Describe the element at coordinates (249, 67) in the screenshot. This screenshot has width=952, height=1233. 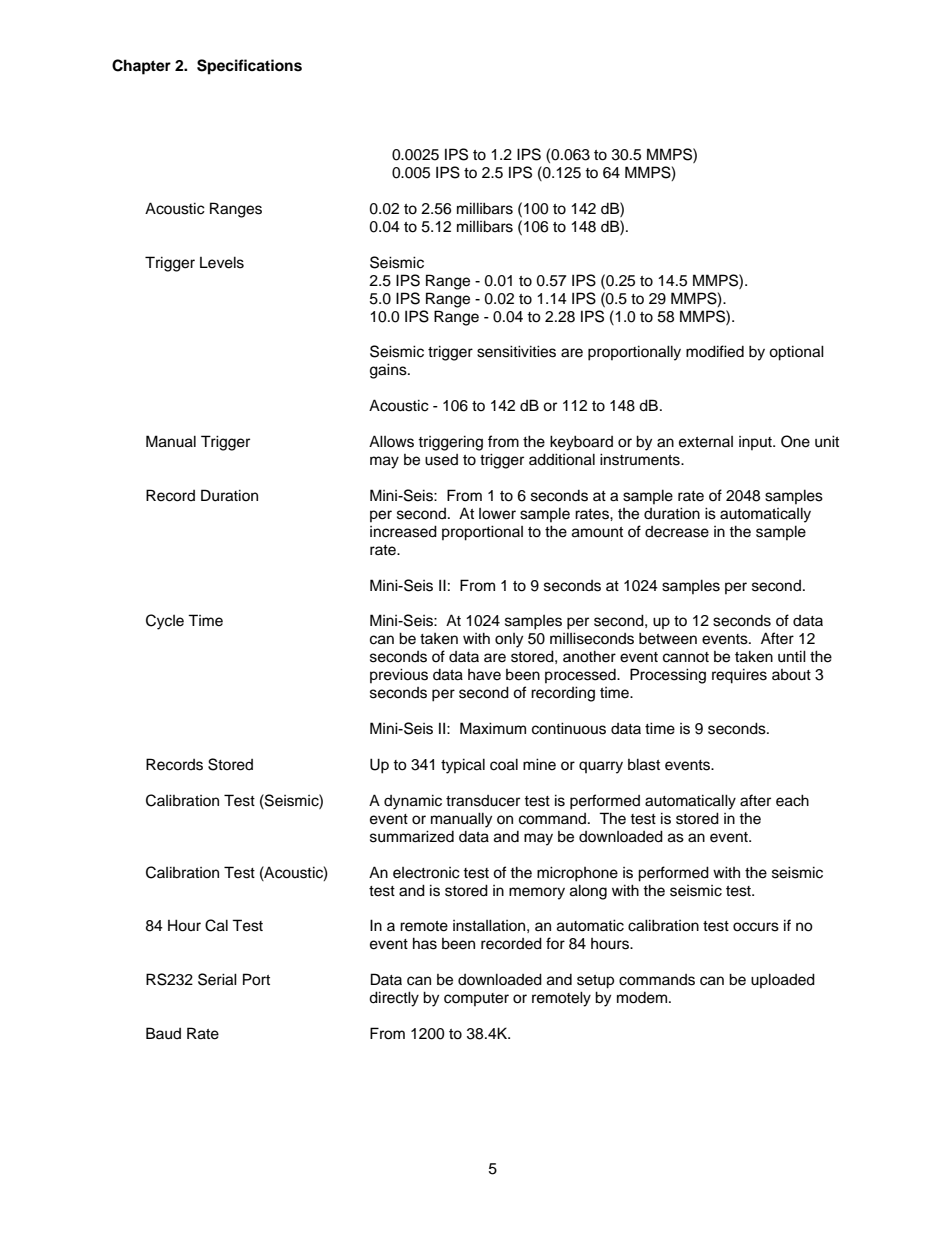
I see `Specifications` at that location.
